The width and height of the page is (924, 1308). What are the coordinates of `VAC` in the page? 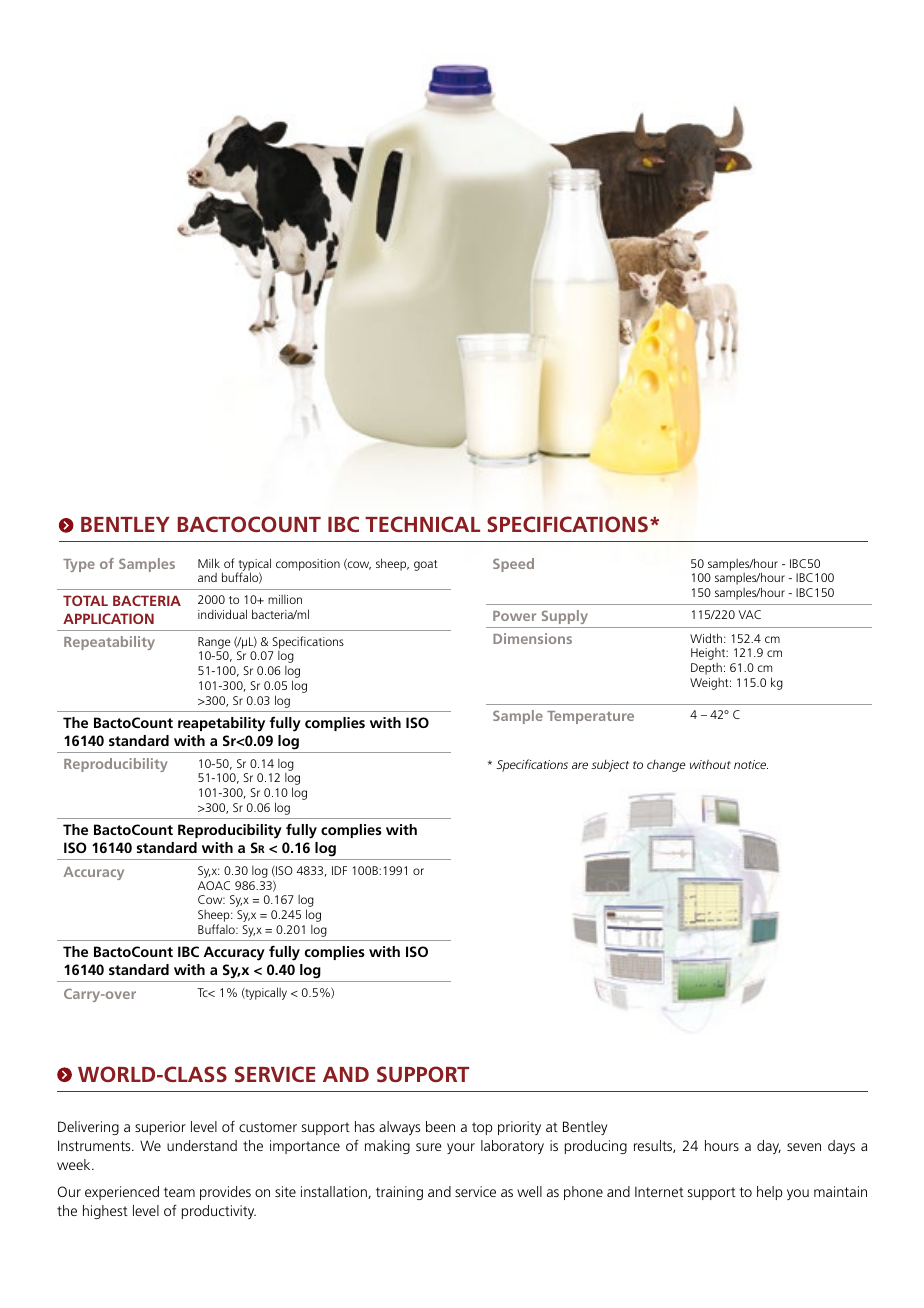 It's located at (749, 614).
